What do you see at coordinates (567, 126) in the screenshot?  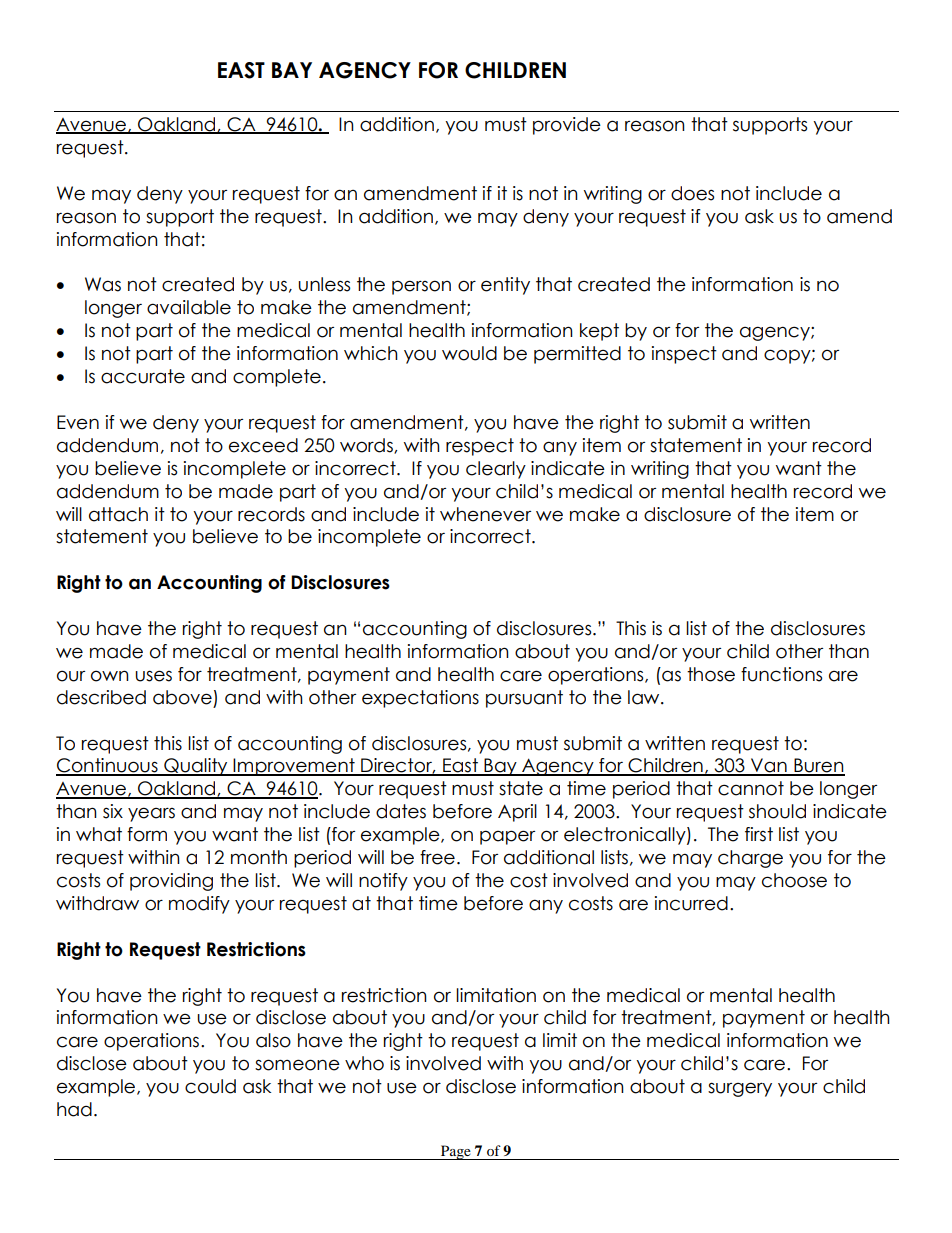 I see `provide` at bounding box center [567, 126].
